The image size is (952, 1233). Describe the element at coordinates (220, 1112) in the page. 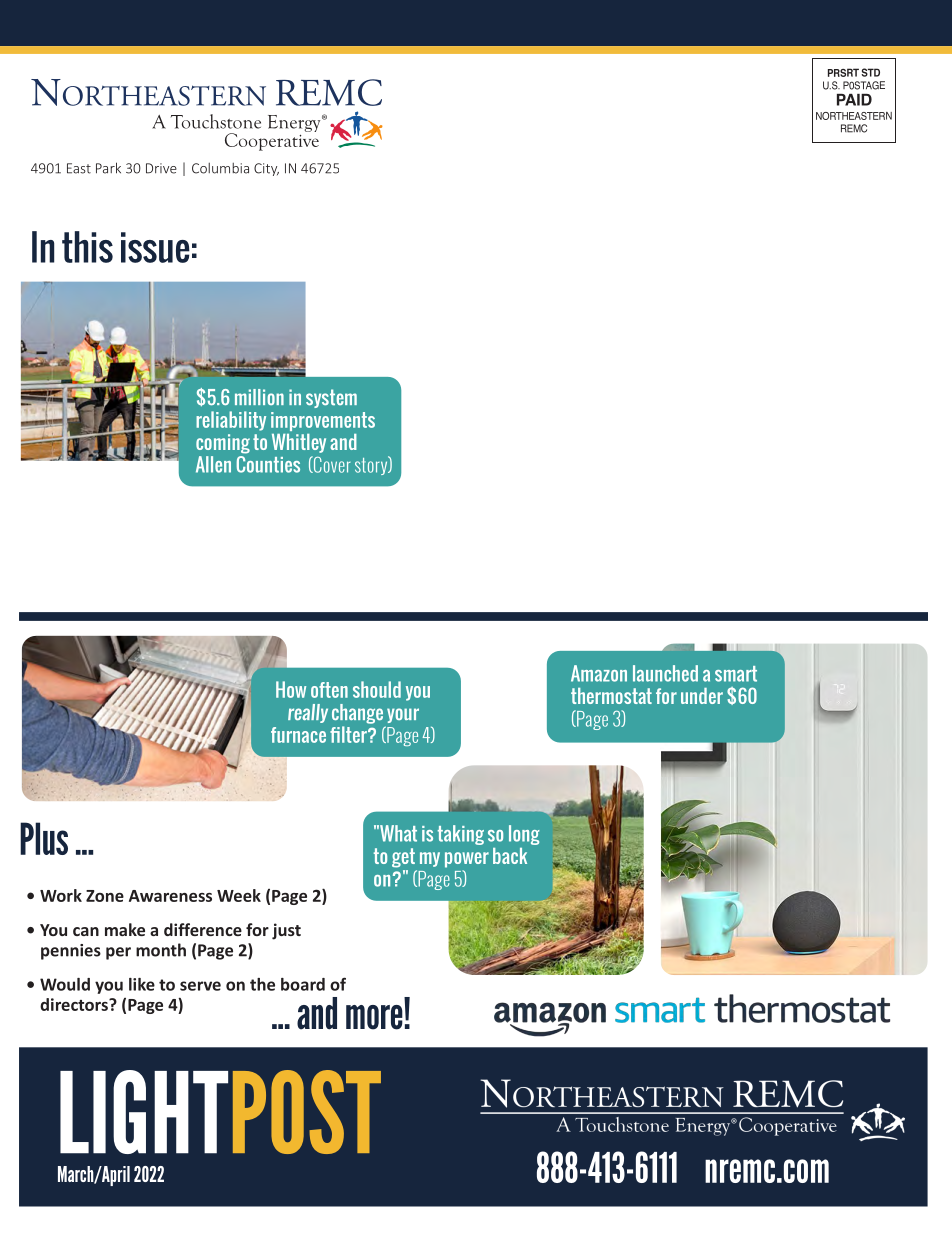

I see `LIGHTPOST` at that location.
